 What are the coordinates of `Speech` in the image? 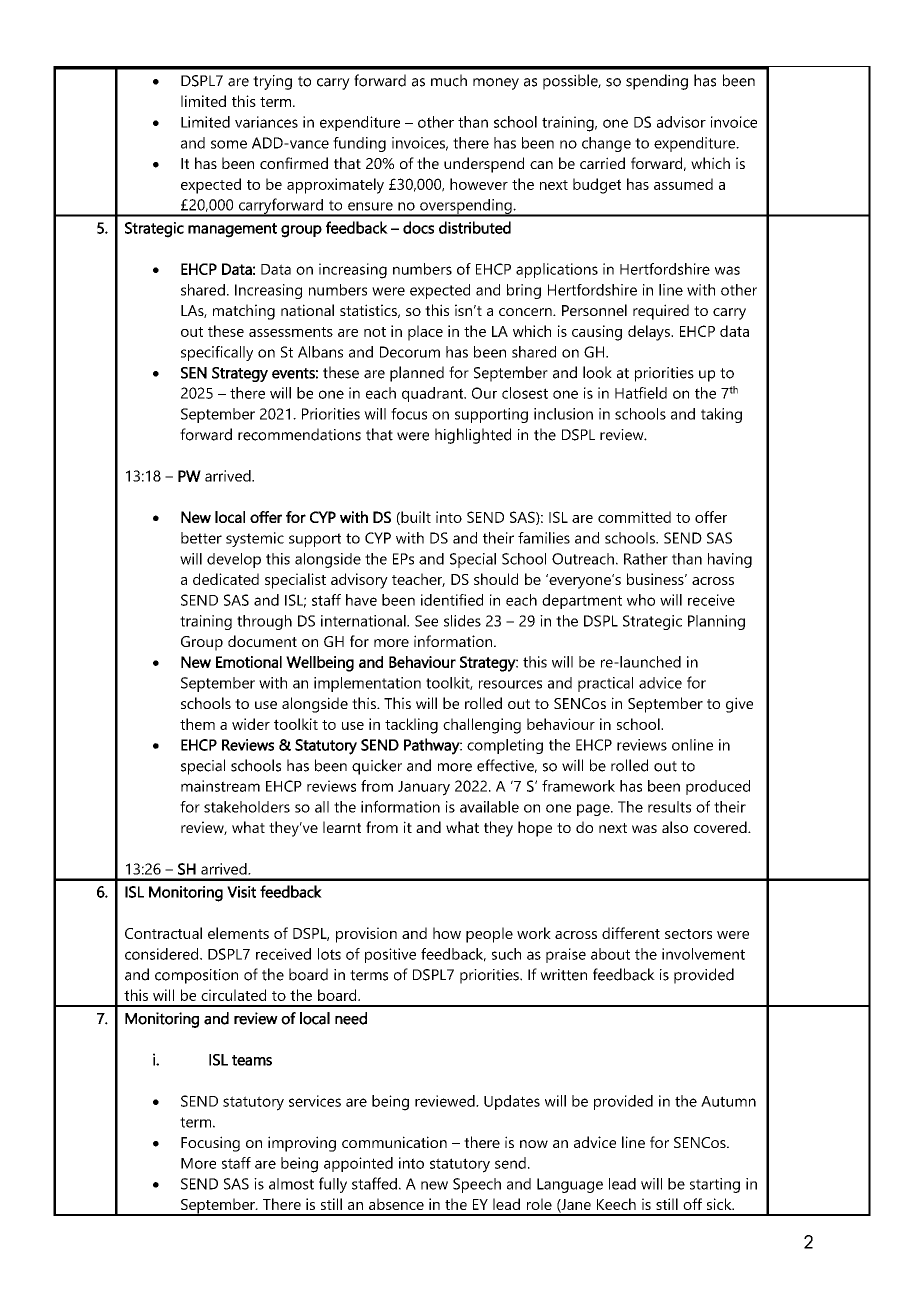 It's located at (477, 1185).
